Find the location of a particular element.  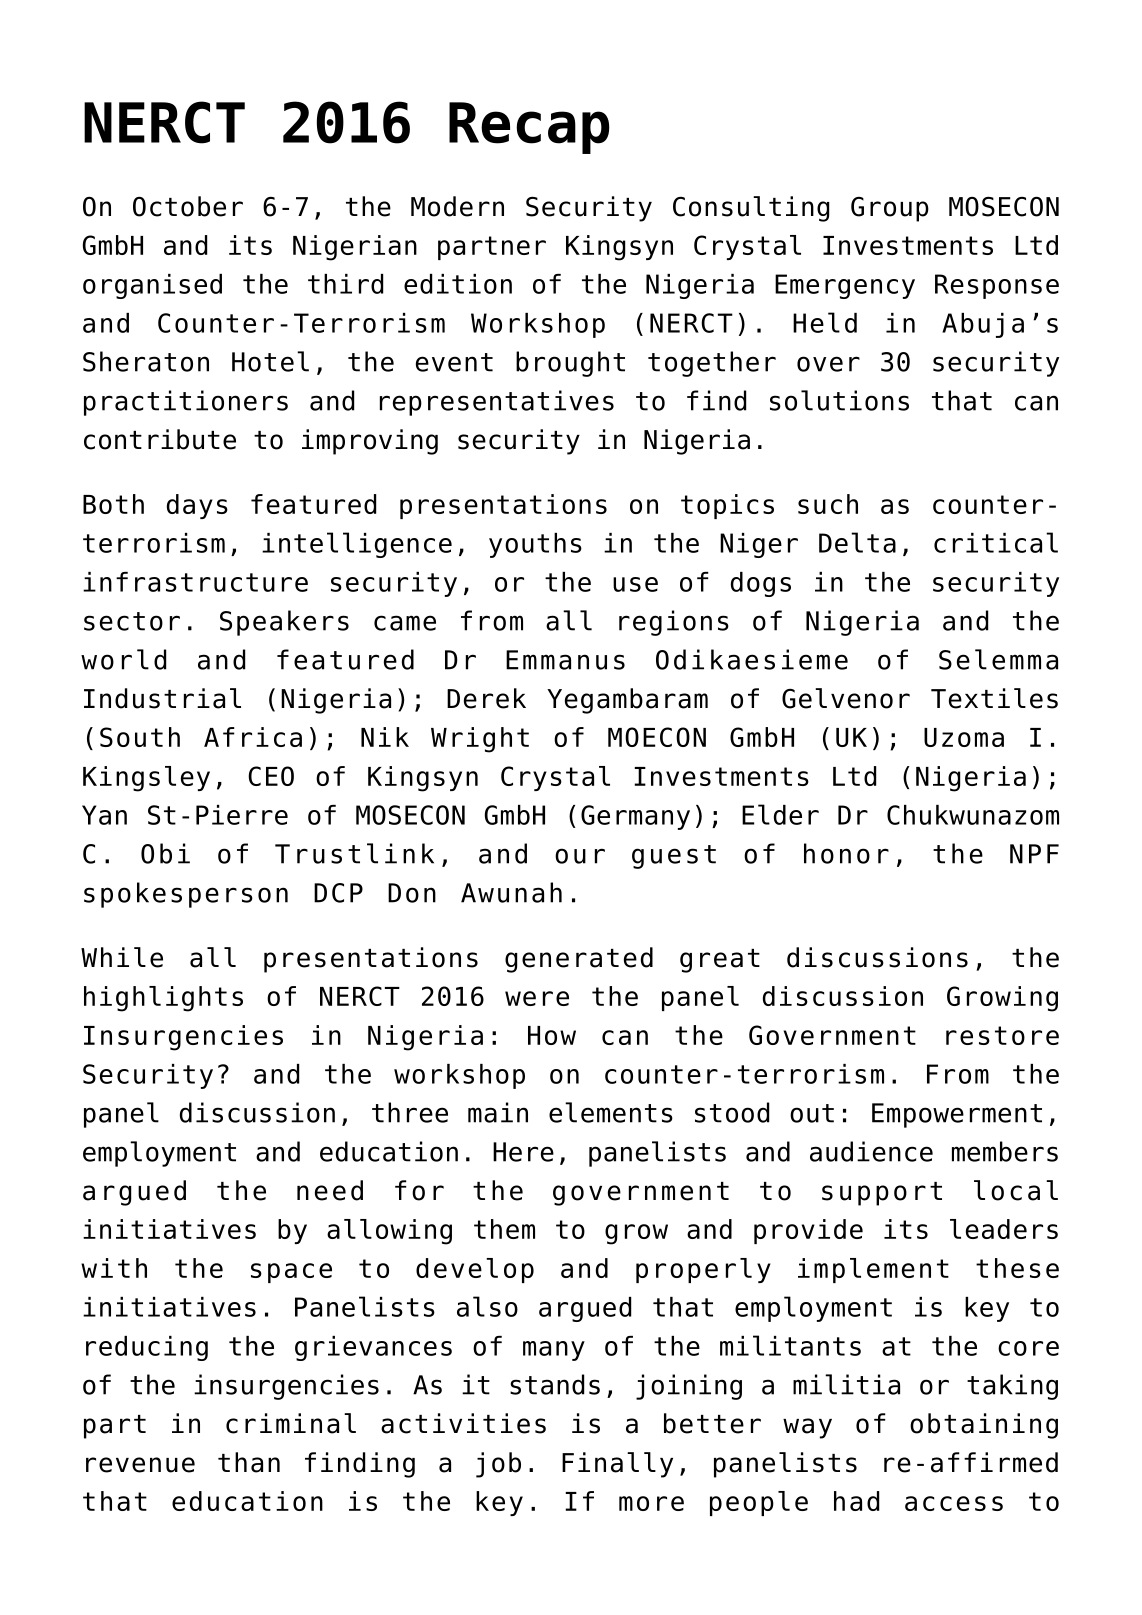

October is located at coordinates (188, 206).
